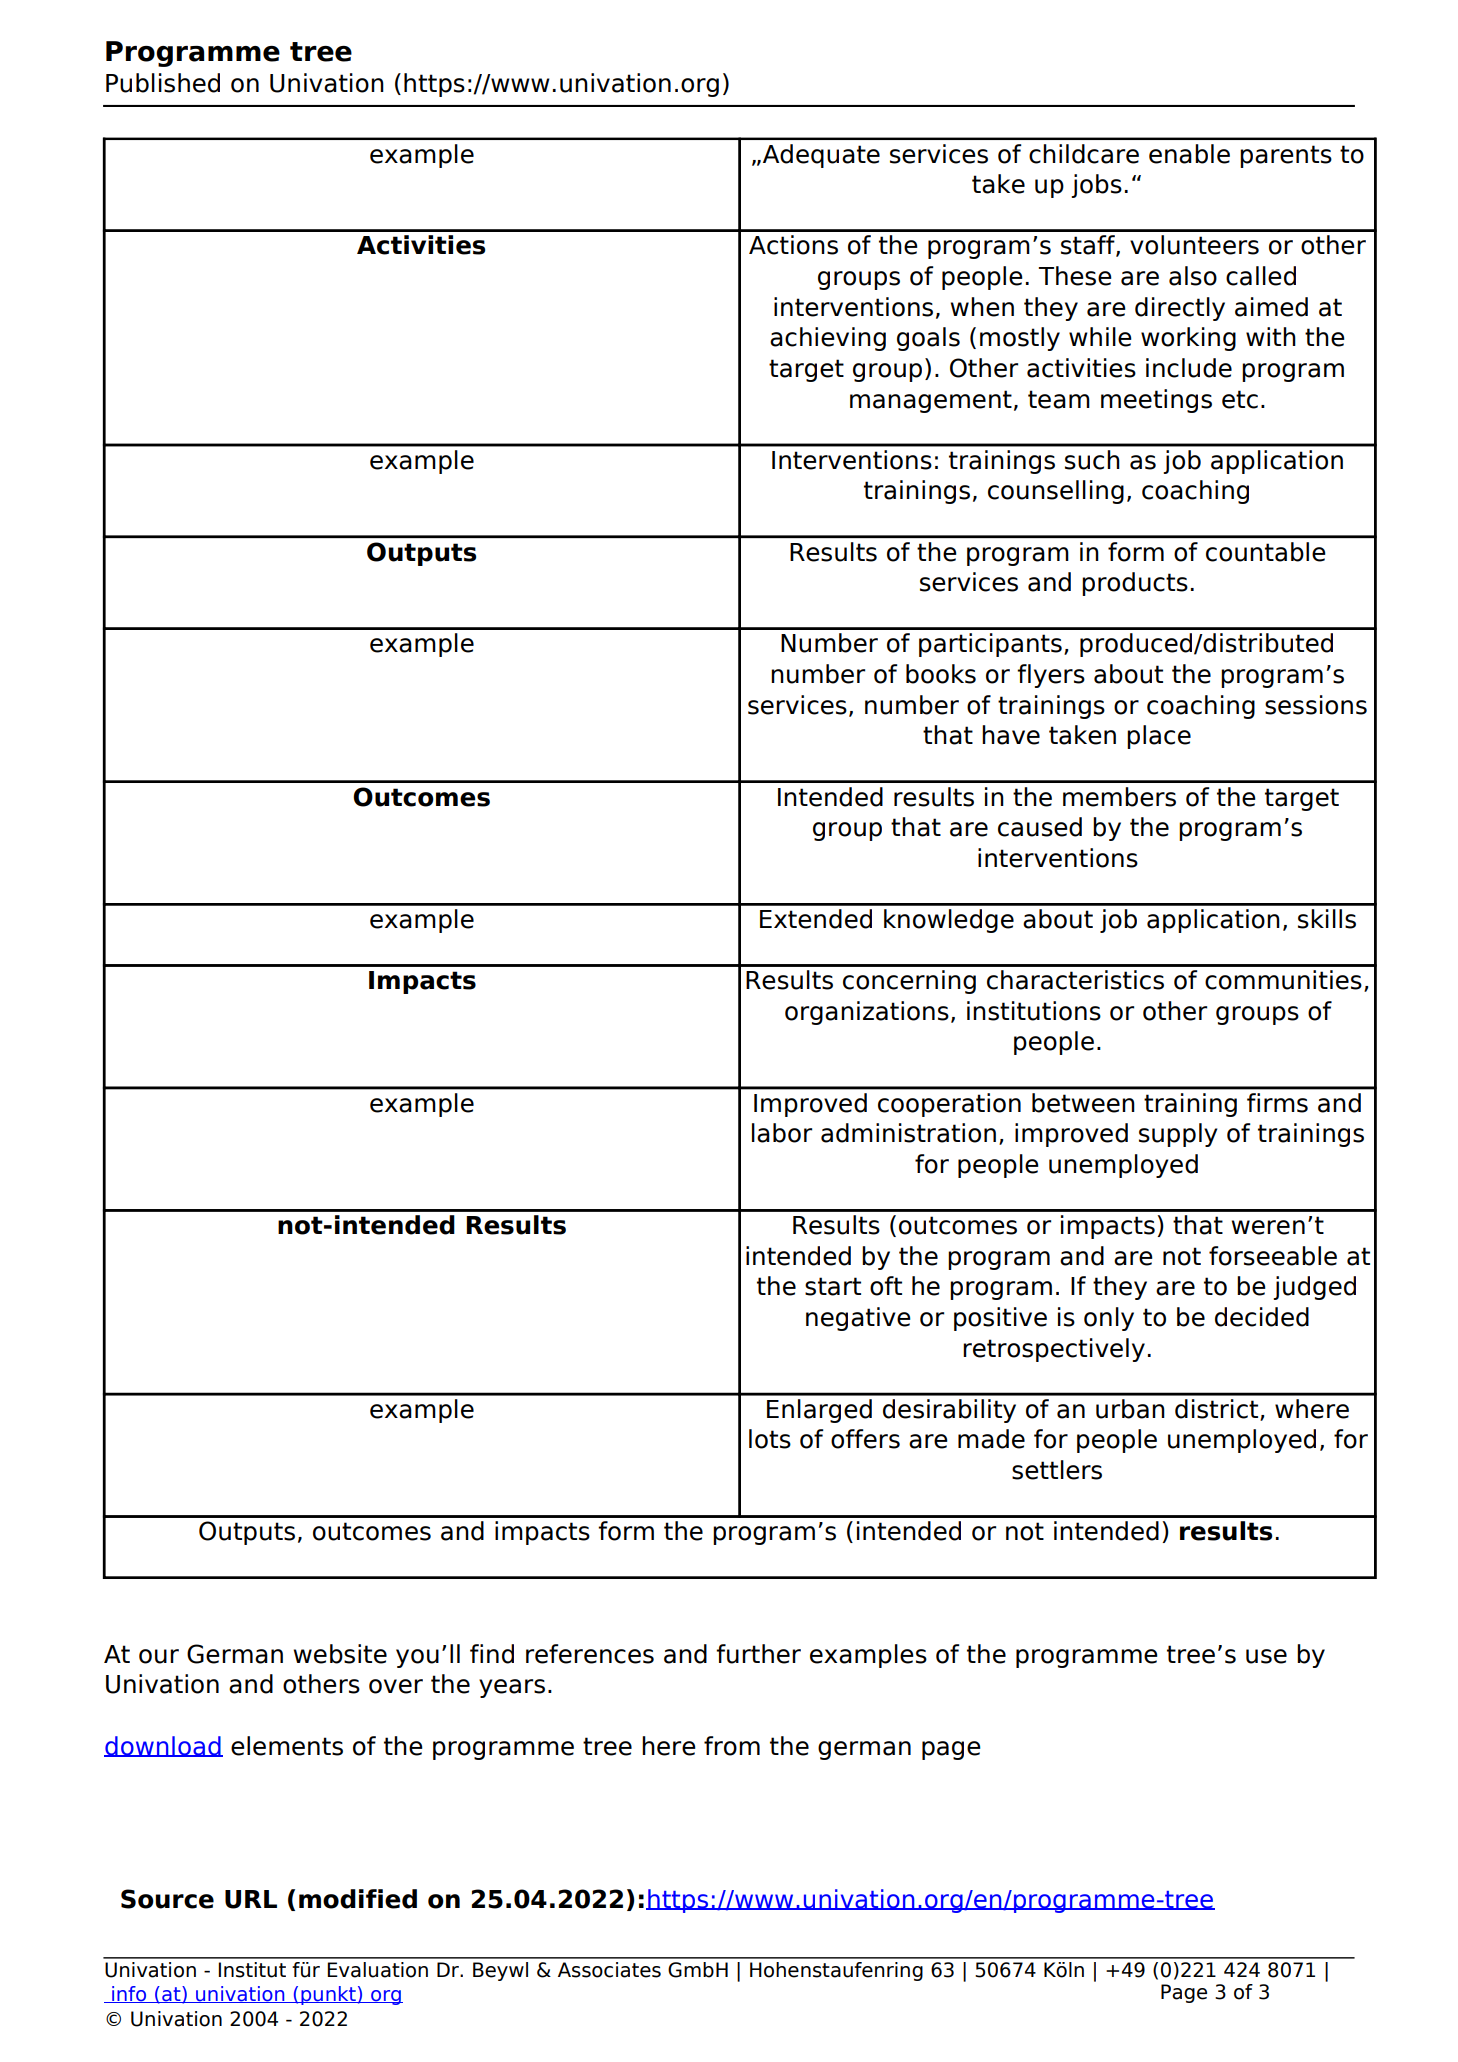  I want to click on URL, so click(251, 1899).
